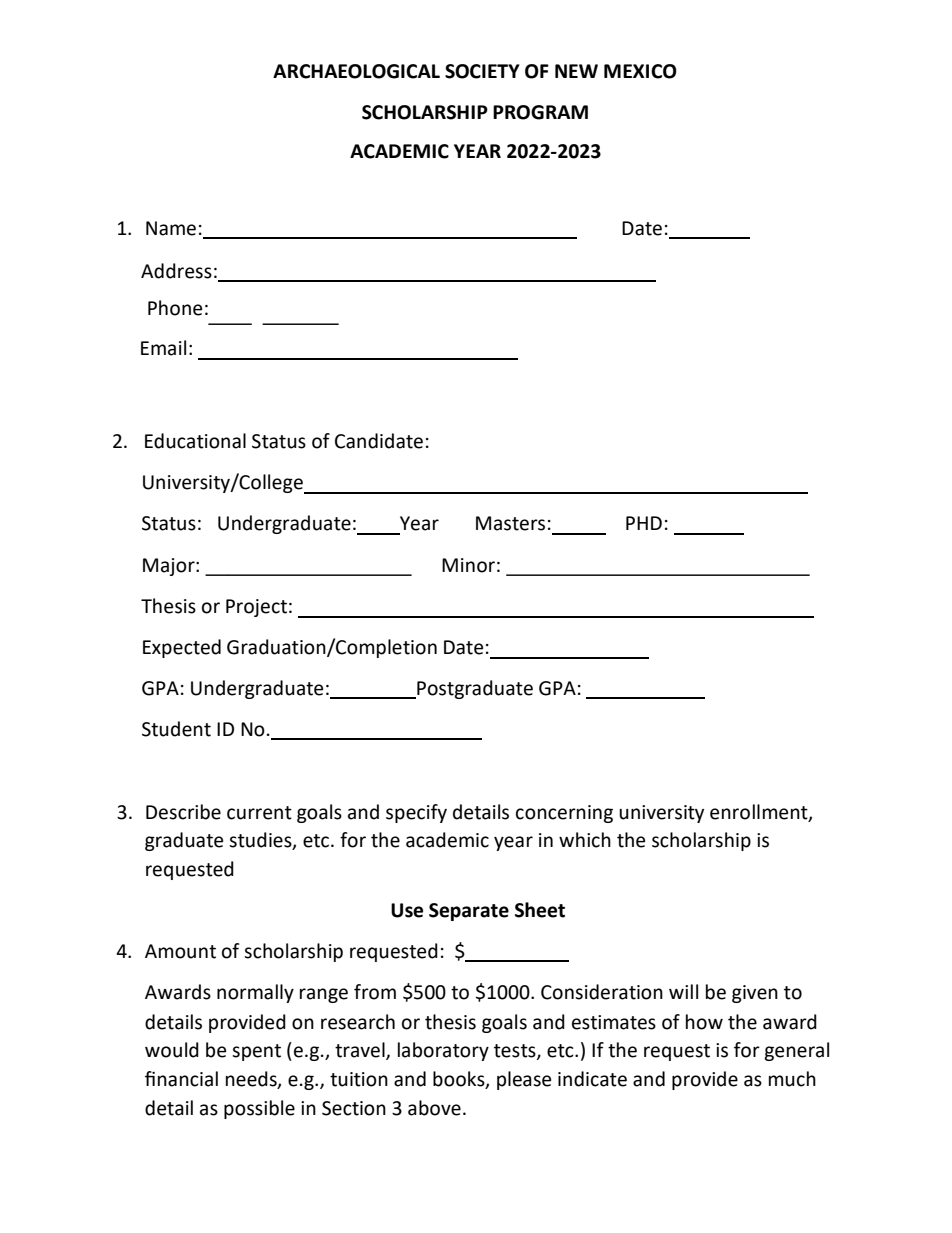 This screenshot has width=952, height=1233. Describe the element at coordinates (704, 1022) in the screenshot. I see `how` at that location.
